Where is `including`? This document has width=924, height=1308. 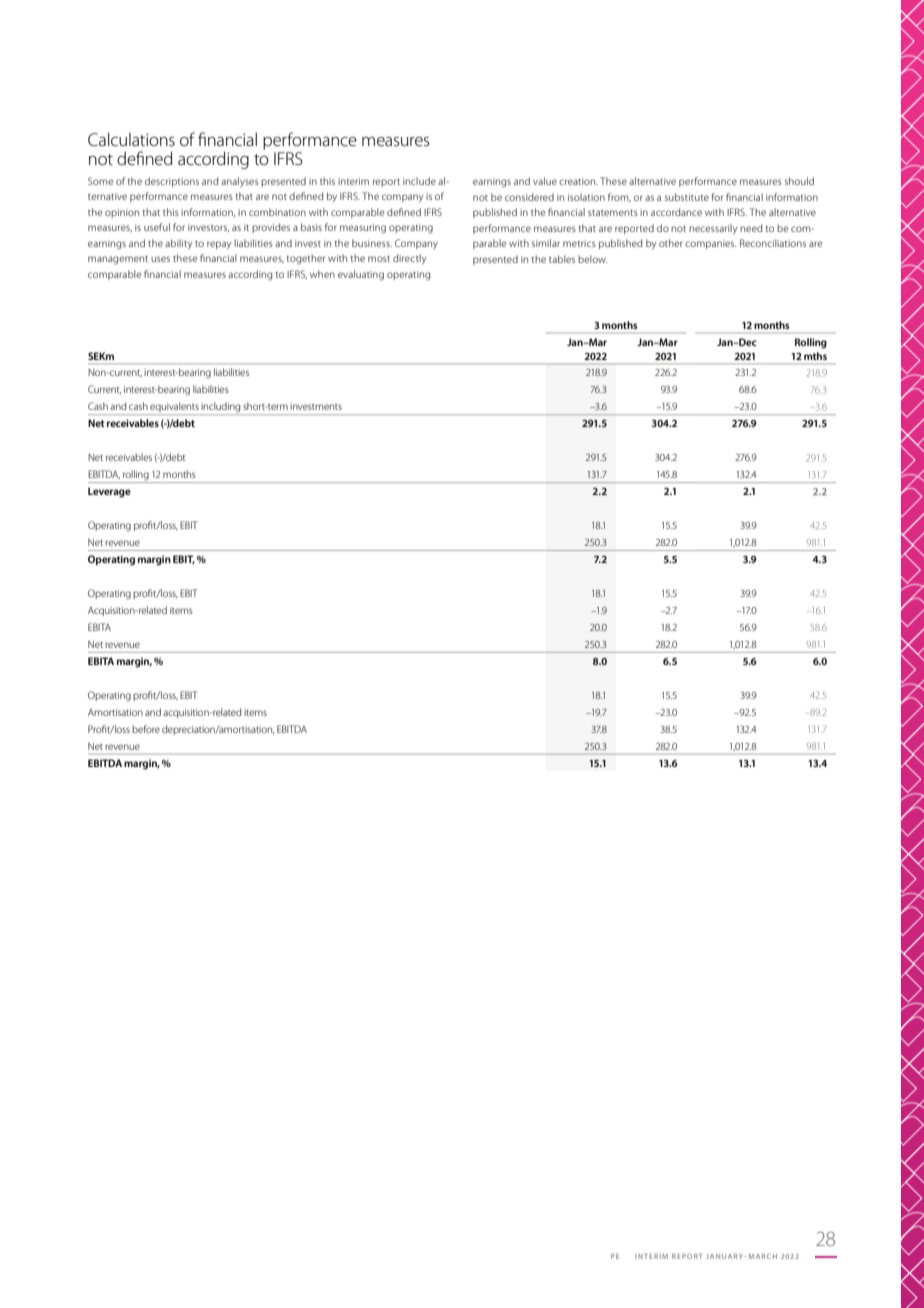 including is located at coordinates (221, 408).
